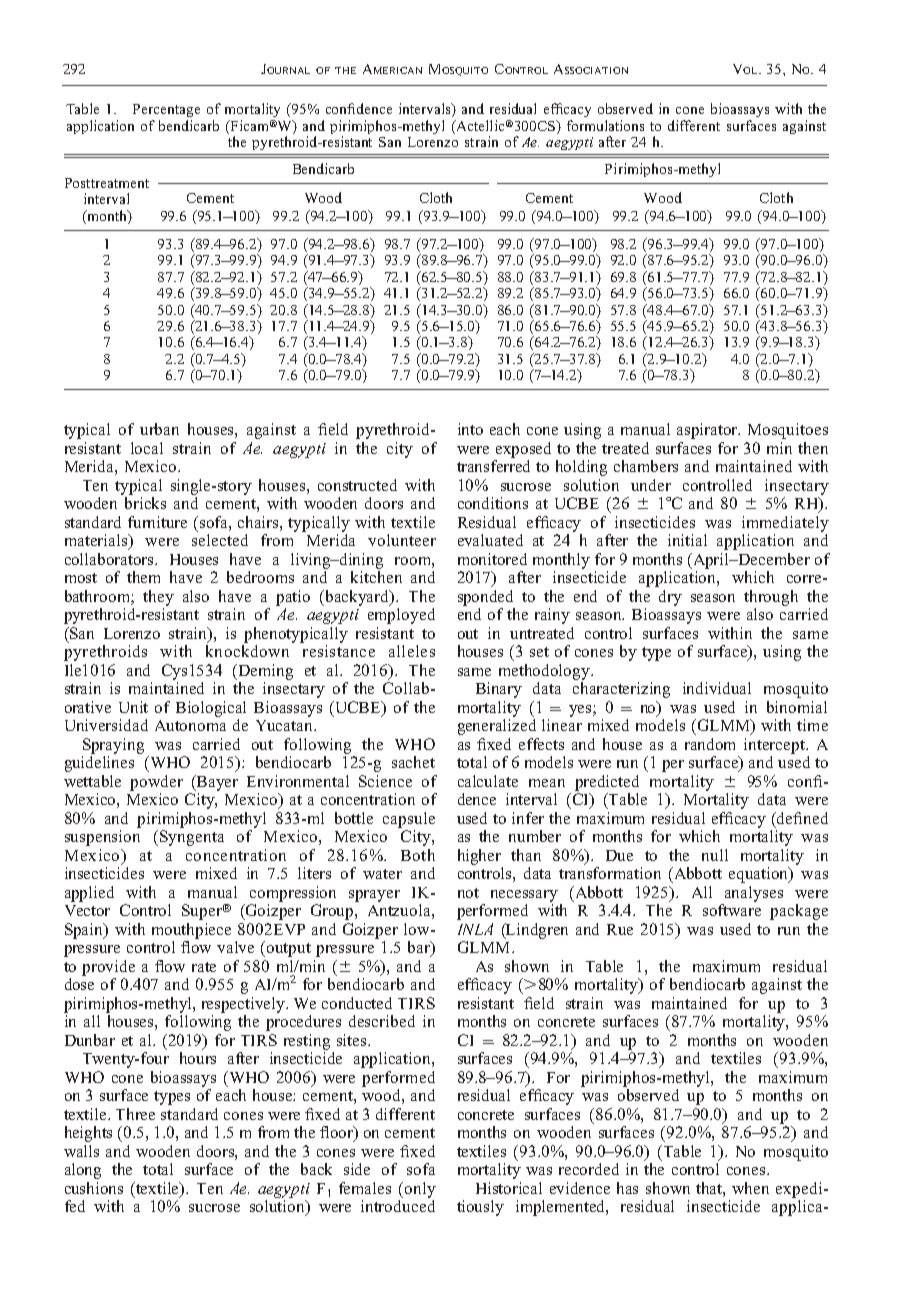 The image size is (904, 1316). What do you see at coordinates (470, 429) in the screenshot?
I see `into` at bounding box center [470, 429].
